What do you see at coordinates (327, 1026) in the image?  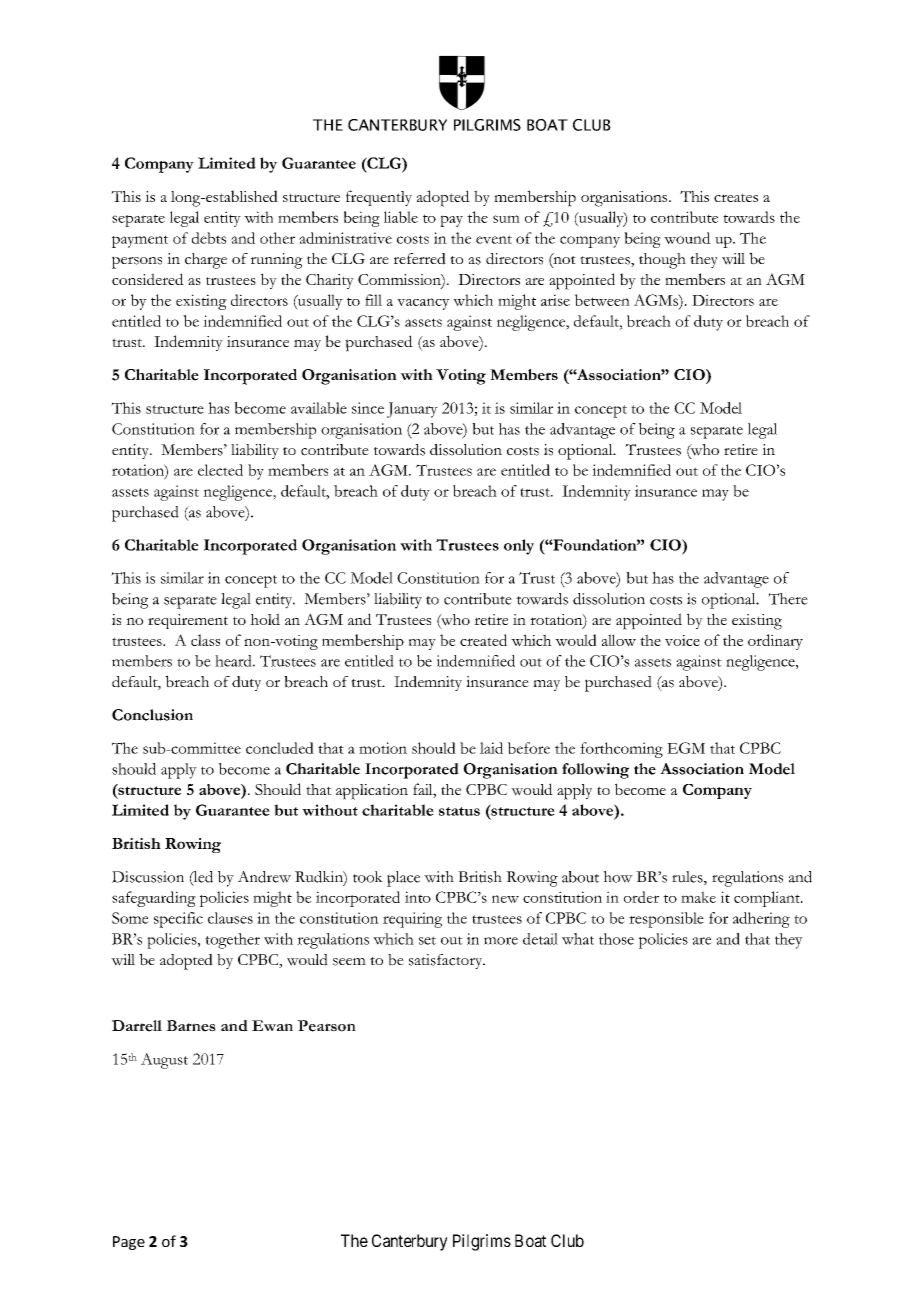 I see `Pearson` at bounding box center [327, 1026].
